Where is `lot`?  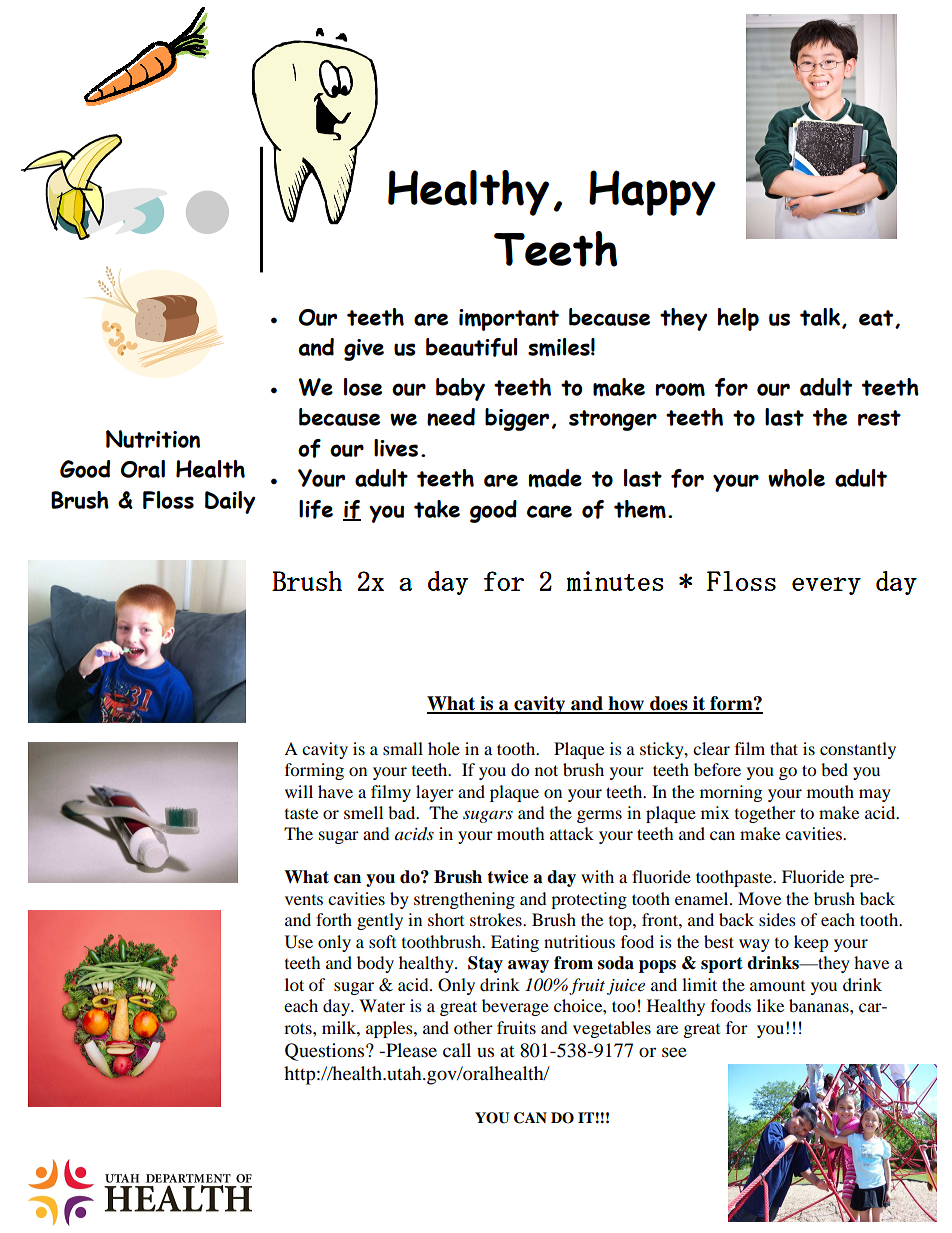
lot is located at coordinates (294, 984).
